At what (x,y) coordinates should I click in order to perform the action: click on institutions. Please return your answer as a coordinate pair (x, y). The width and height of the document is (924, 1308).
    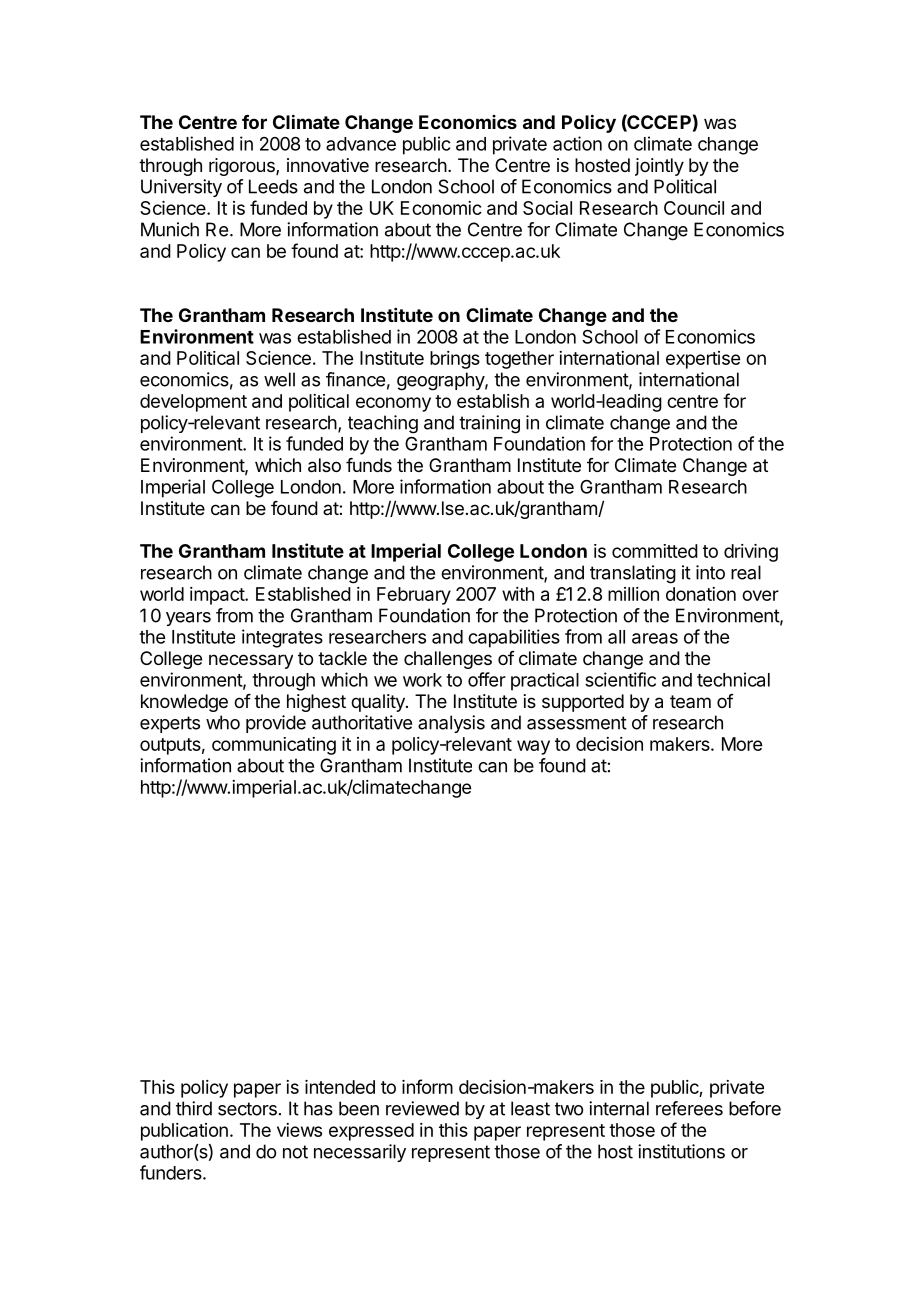
    Looking at the image, I should click on (681, 1151).
